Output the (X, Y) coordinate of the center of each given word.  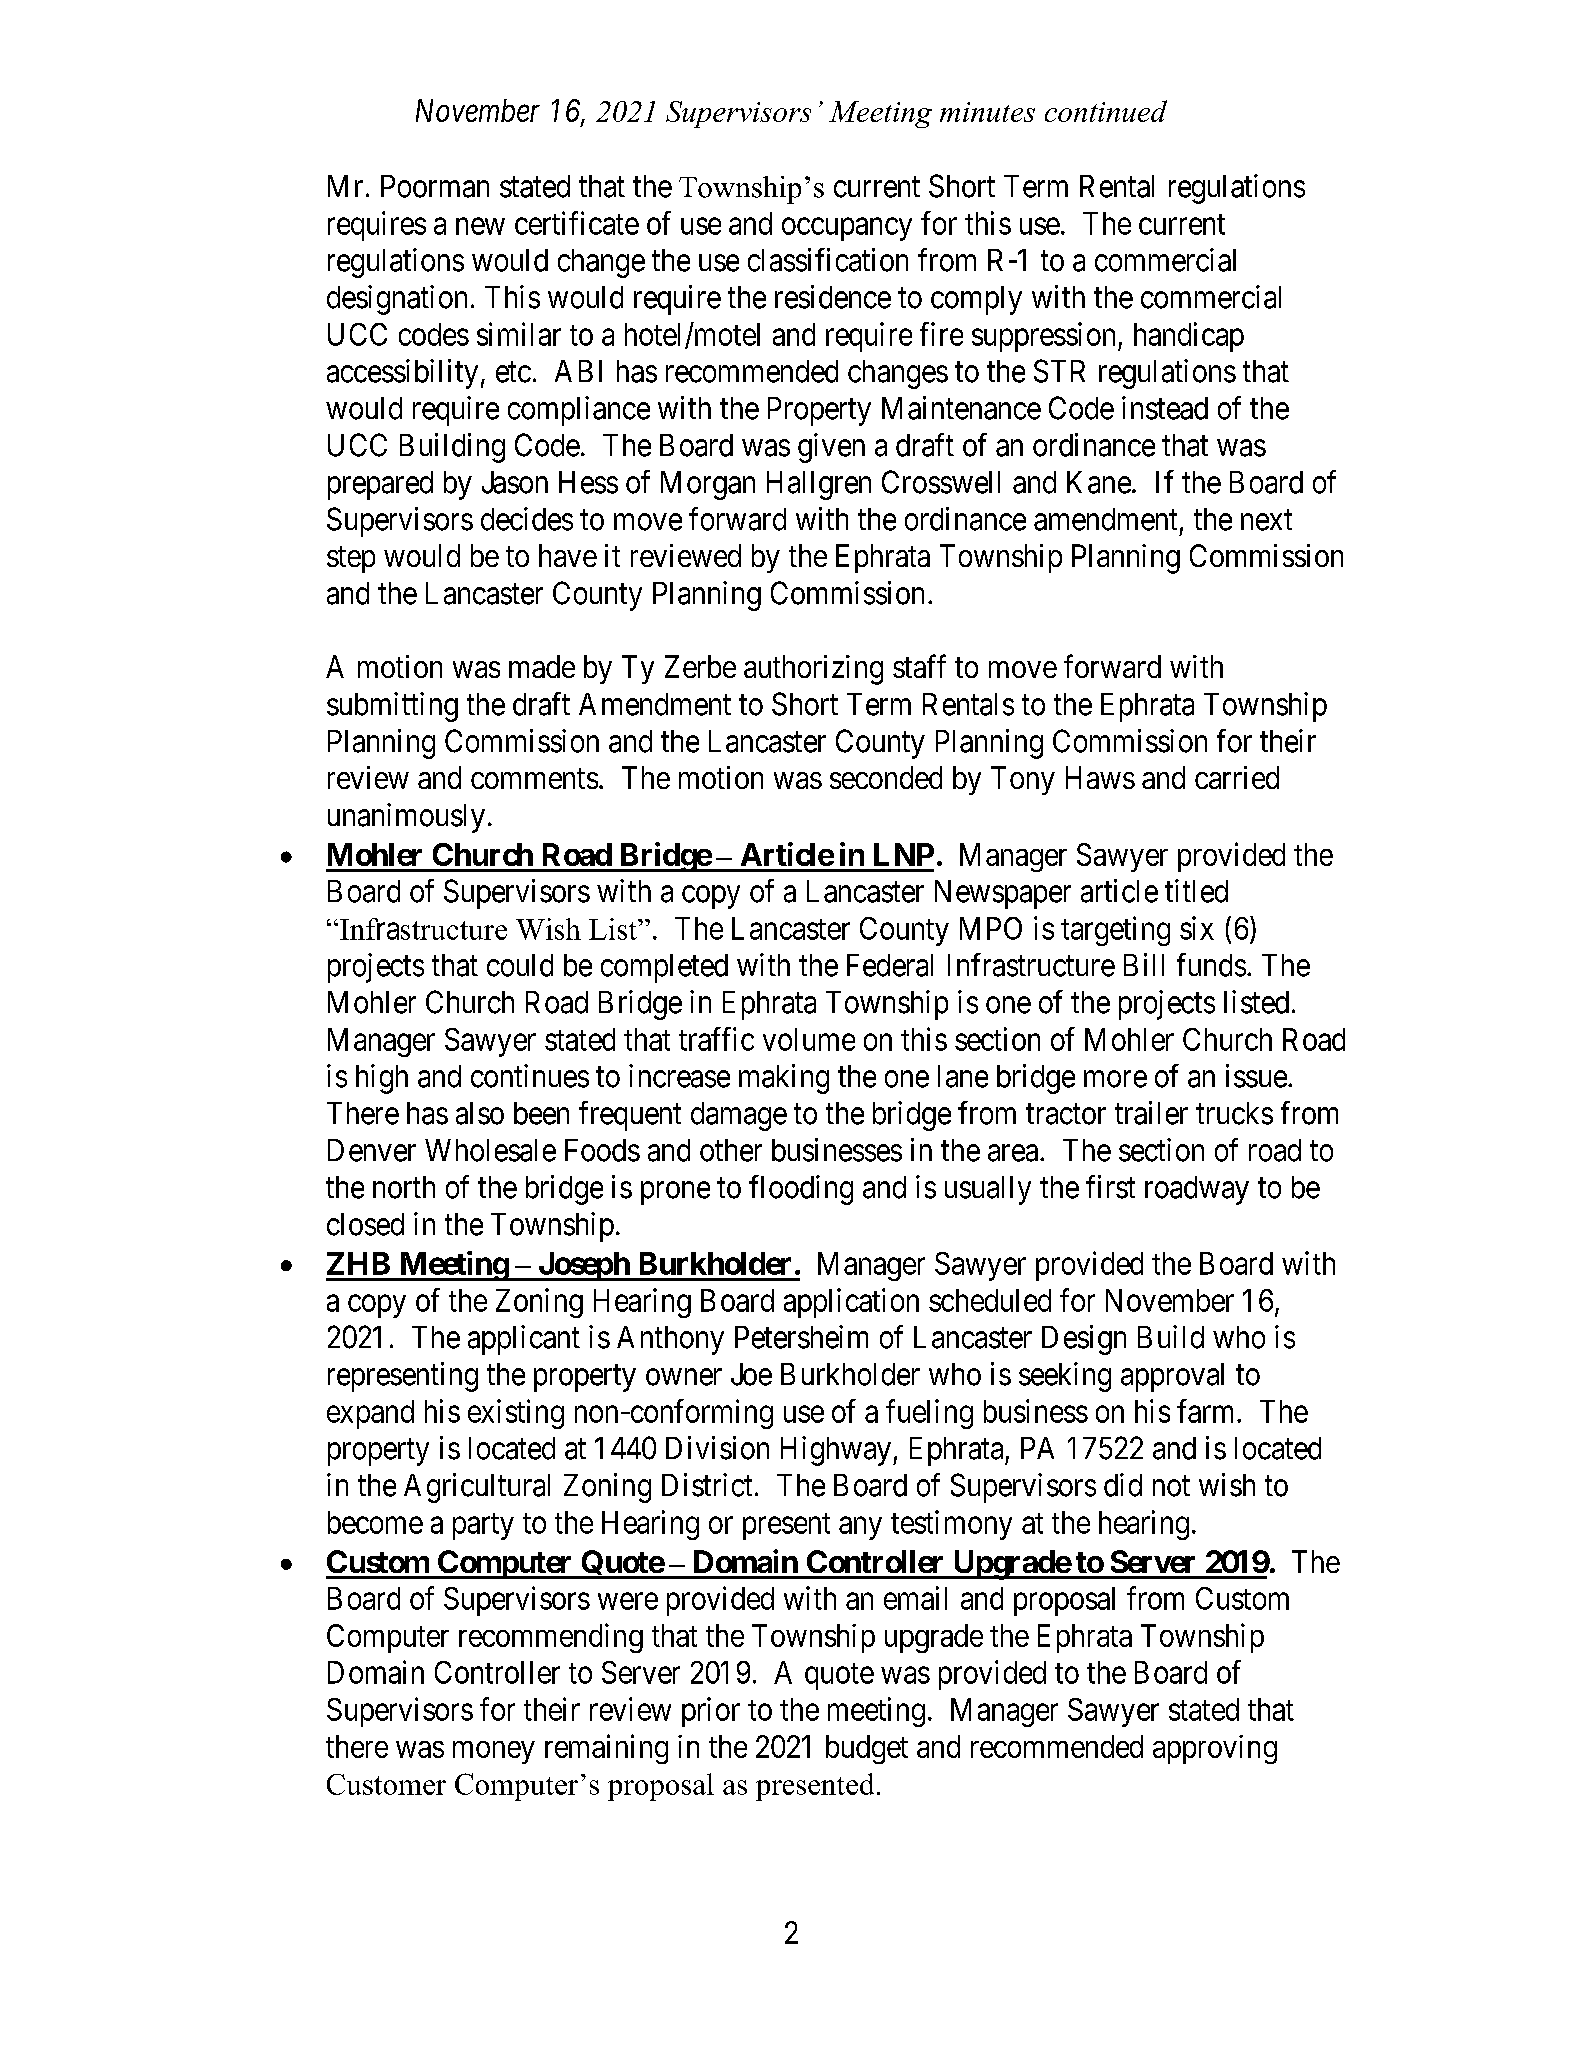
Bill (1144, 964)
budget (867, 1749)
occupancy (847, 229)
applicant (524, 1340)
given (831, 448)
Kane (1099, 482)
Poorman (435, 186)
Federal (890, 965)
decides (527, 519)
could (520, 965)
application (851, 1303)
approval (1172, 1377)
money (494, 1752)
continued (1106, 111)
